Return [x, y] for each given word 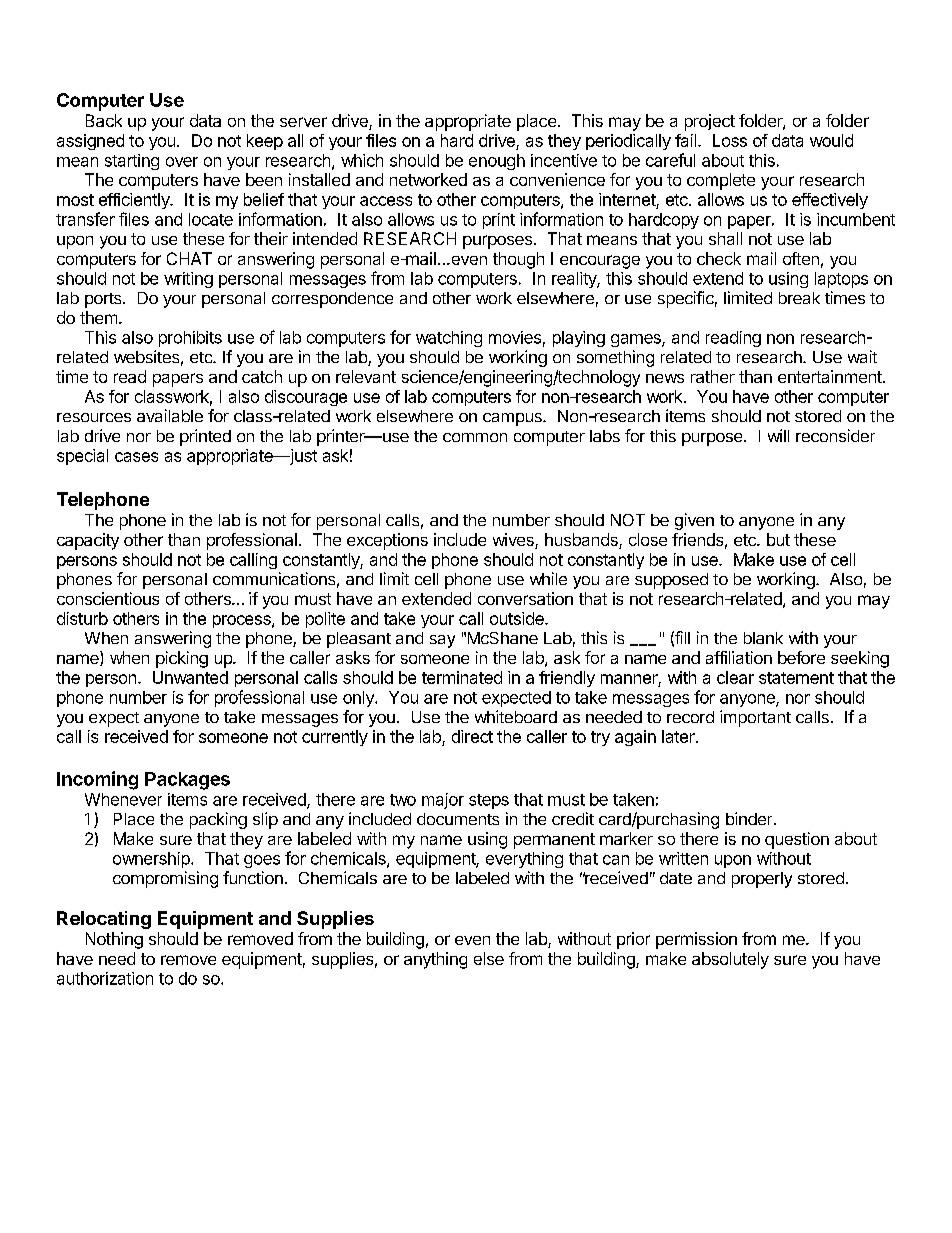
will [778, 435]
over [182, 162]
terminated [462, 677]
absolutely [730, 960]
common [475, 437]
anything [435, 960]
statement [796, 678]
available [170, 415]
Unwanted [190, 677]
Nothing [114, 940]
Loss [730, 140]
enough [497, 162]
